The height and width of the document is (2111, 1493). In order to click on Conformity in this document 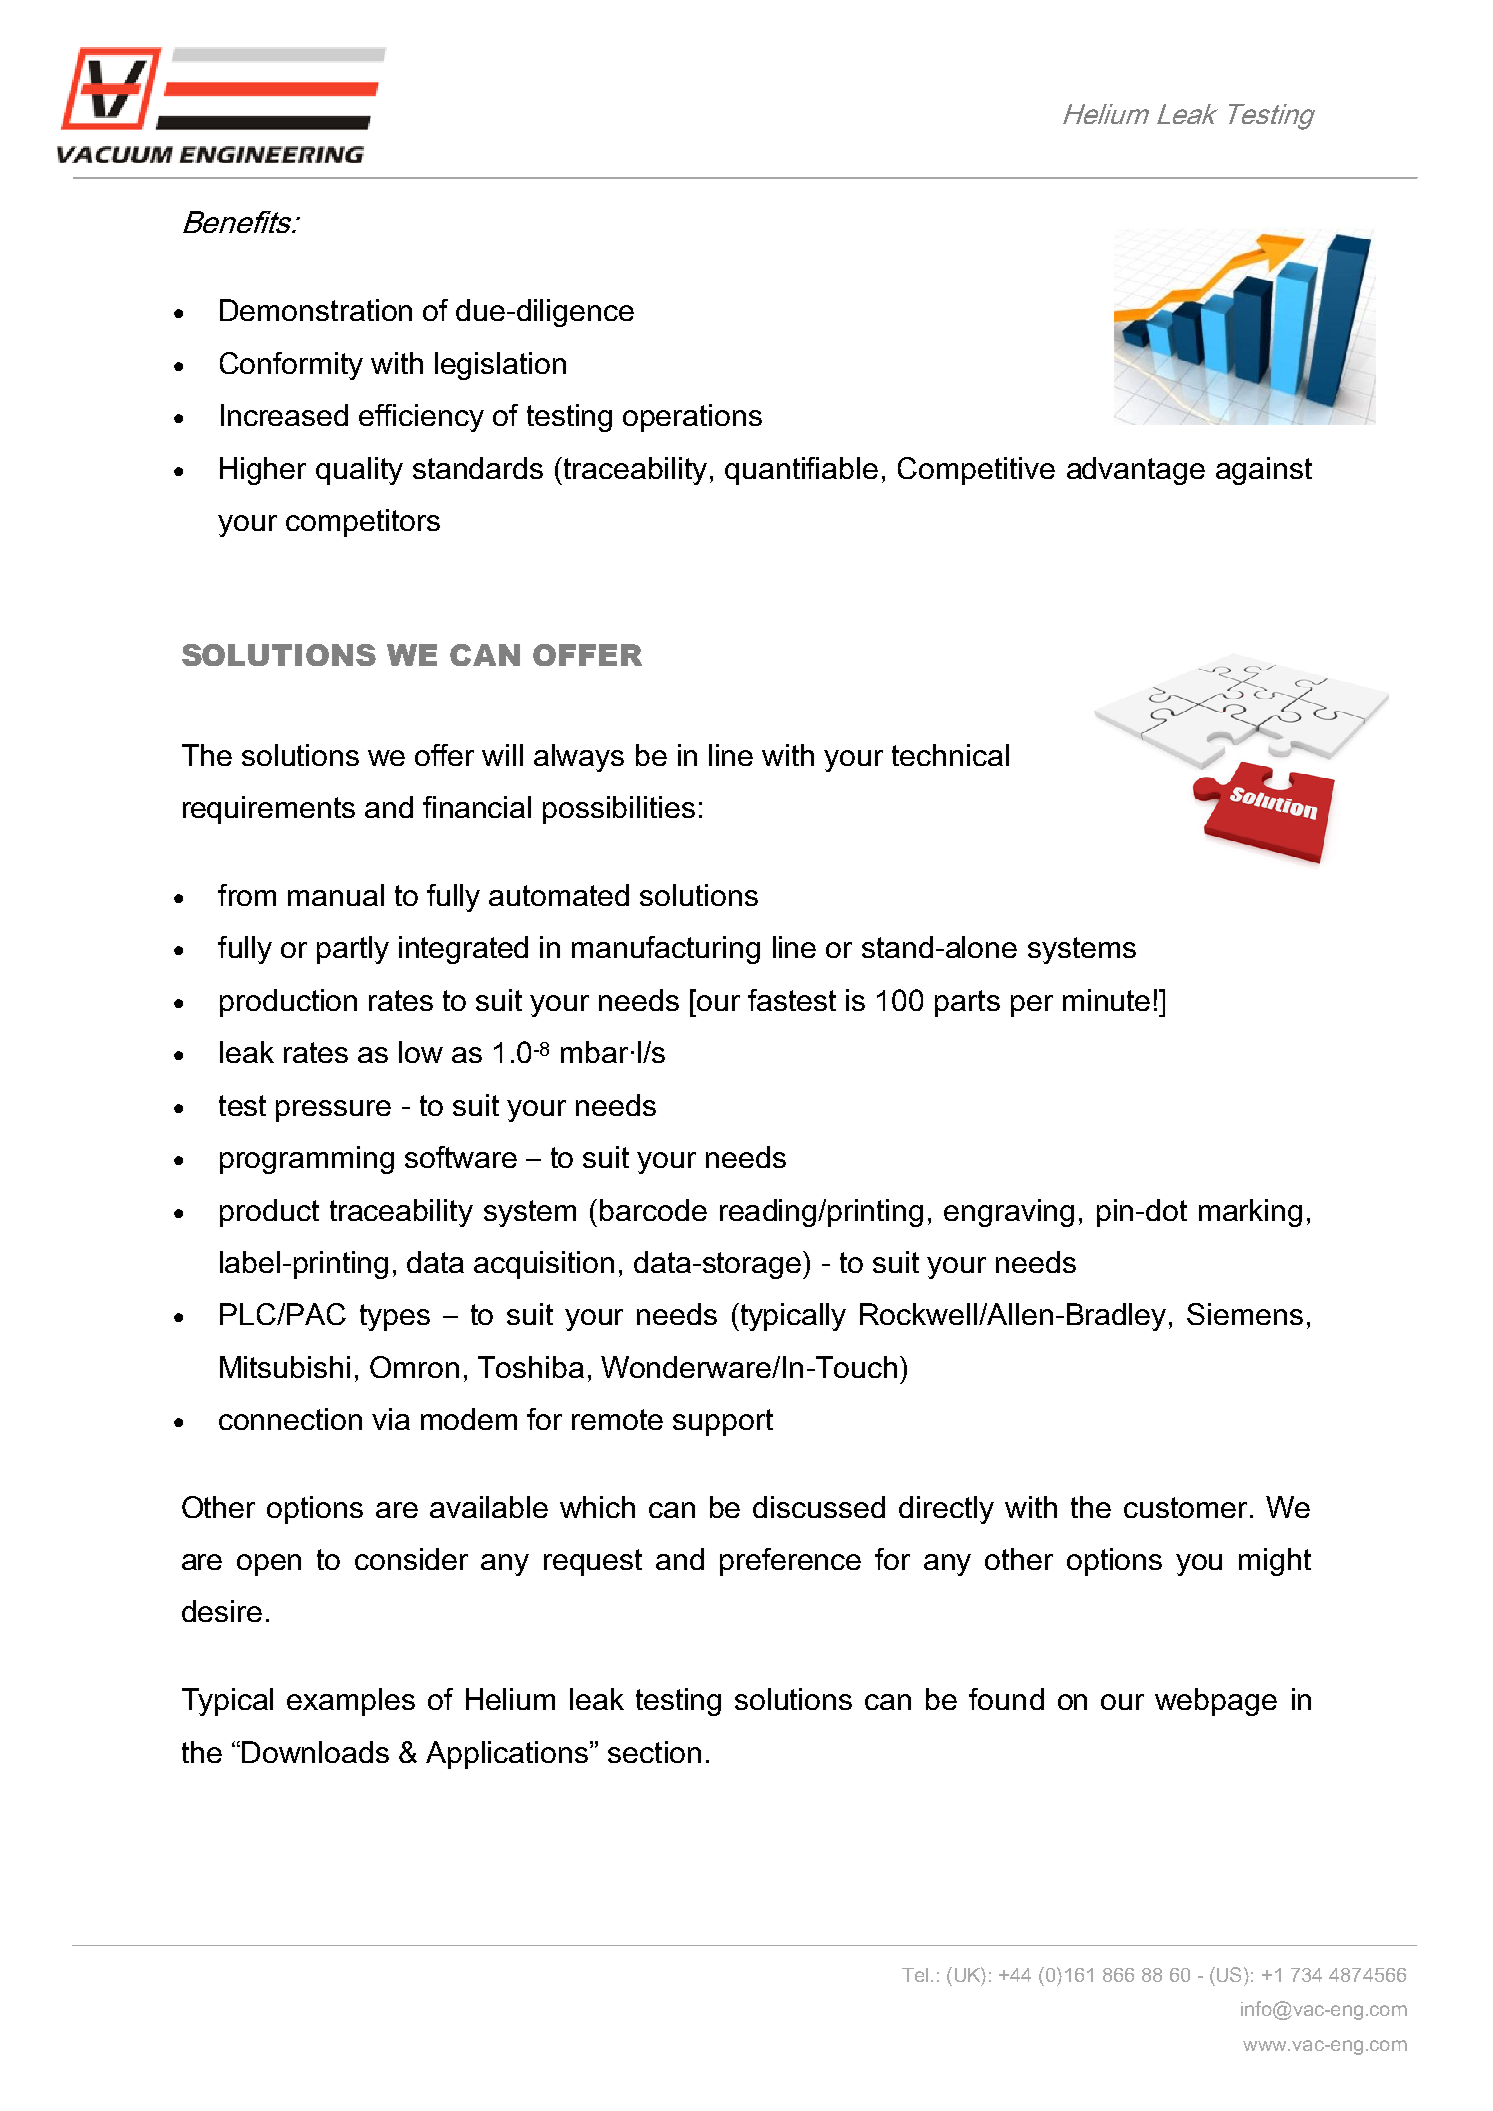, I will do `click(291, 366)`.
